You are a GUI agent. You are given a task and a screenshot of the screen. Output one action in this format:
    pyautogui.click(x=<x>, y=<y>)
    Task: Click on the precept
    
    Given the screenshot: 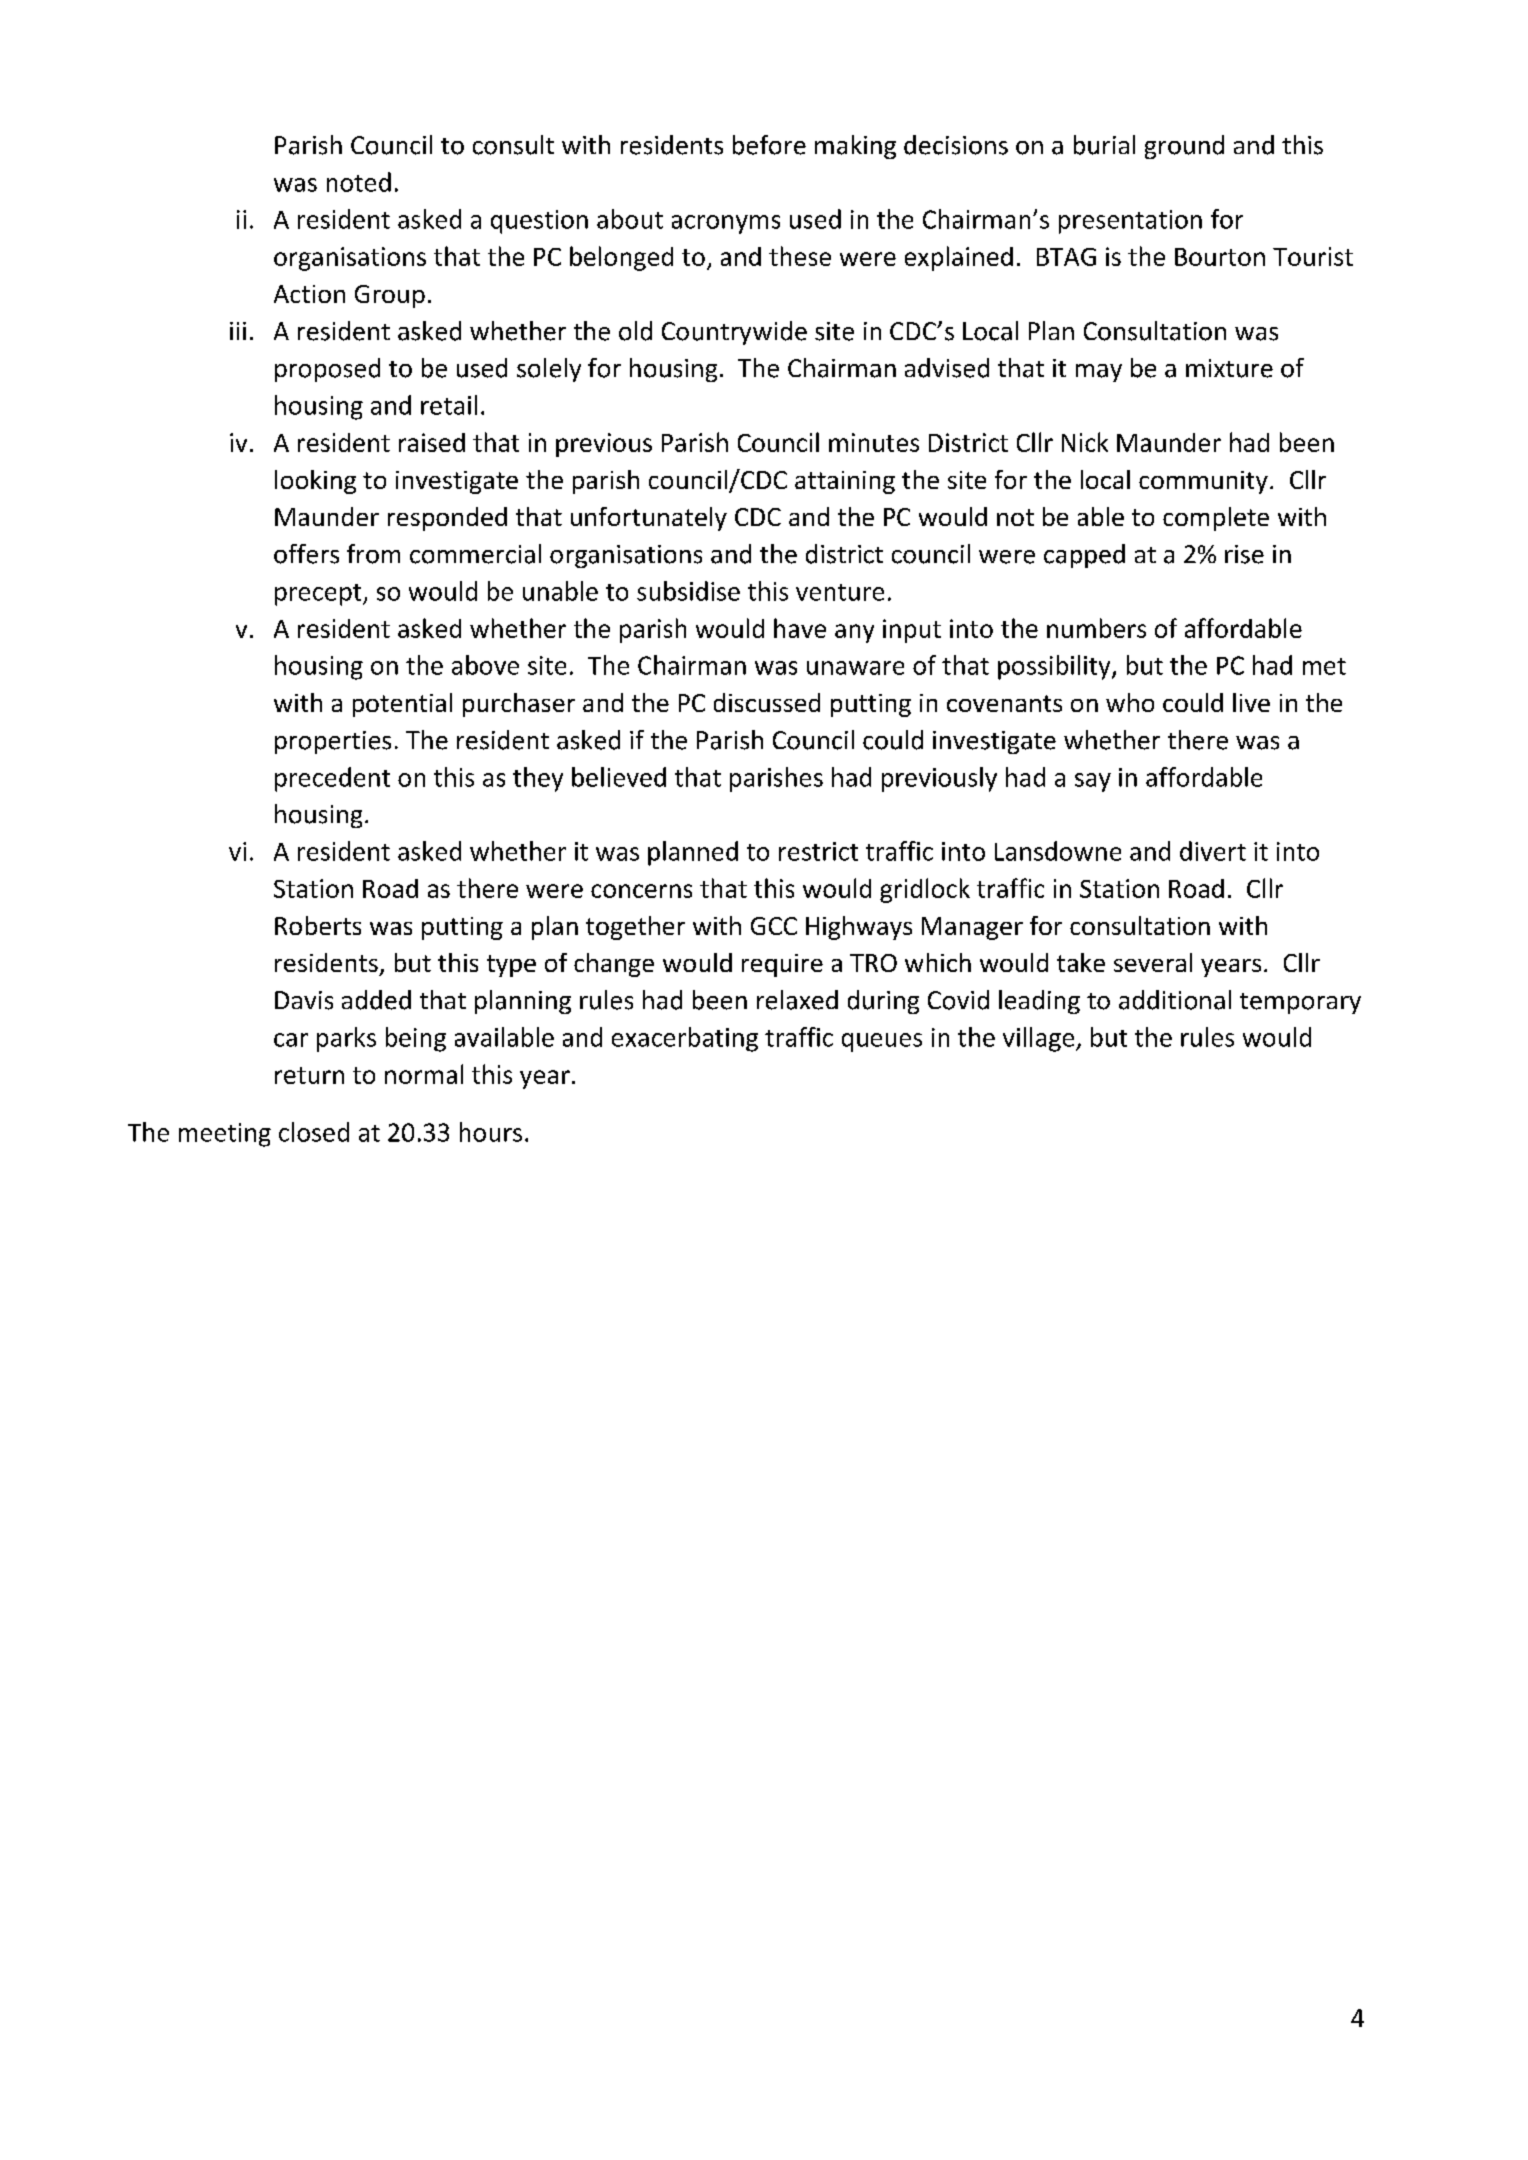 What is the action you would take?
    pyautogui.click(x=319, y=595)
